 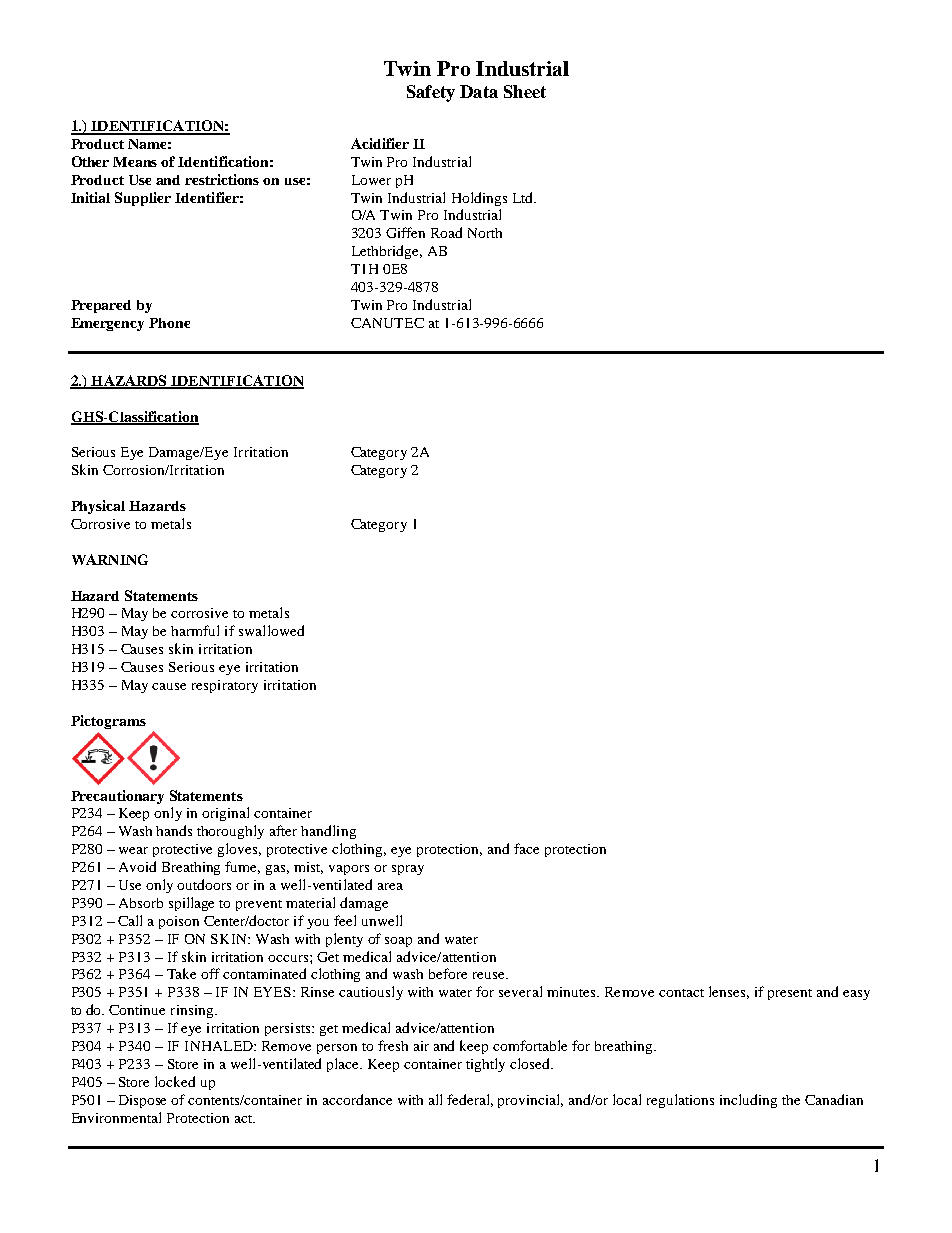 I want to click on face, so click(x=526, y=848).
